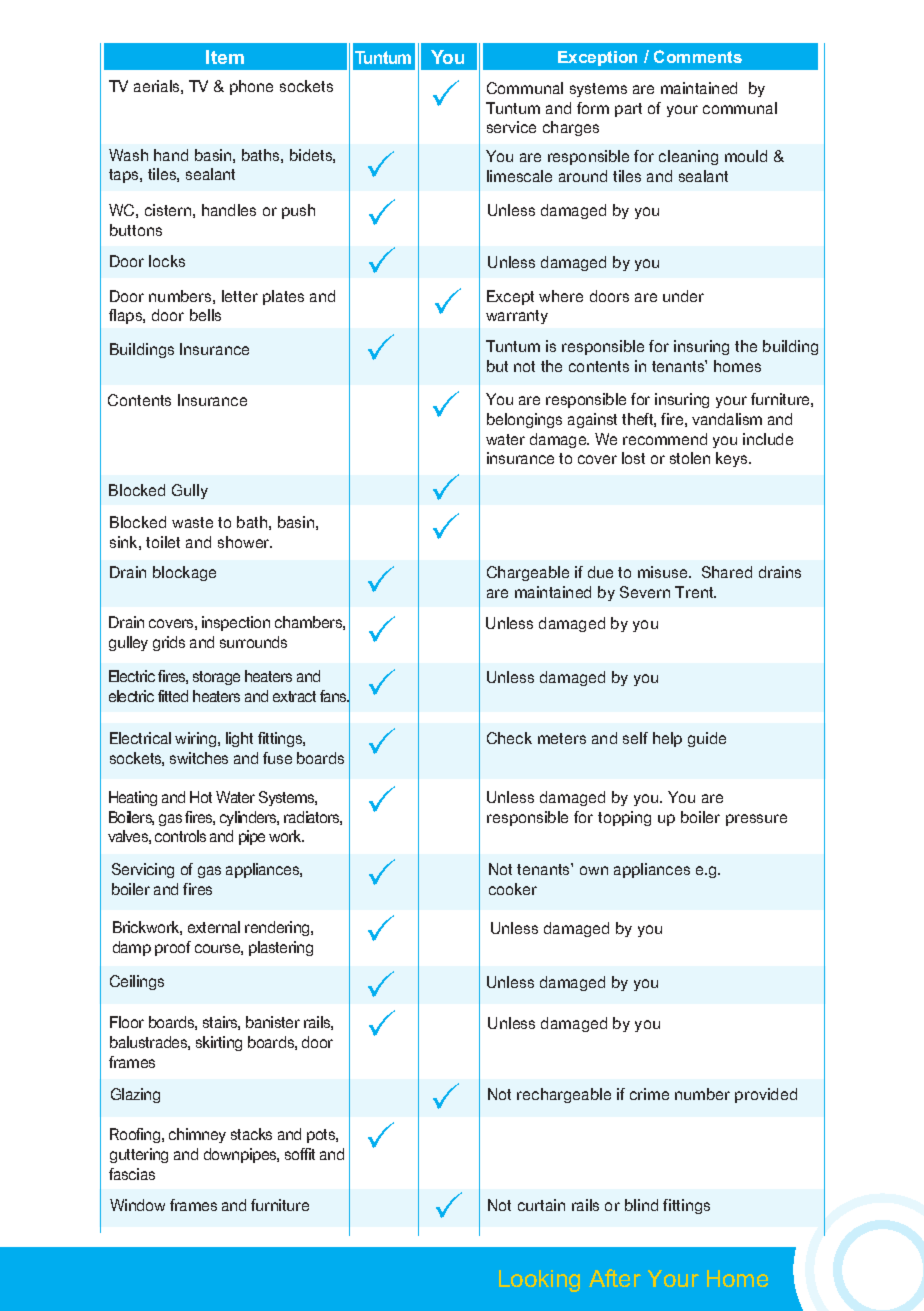  I want to click on chimney, so click(197, 1135).
